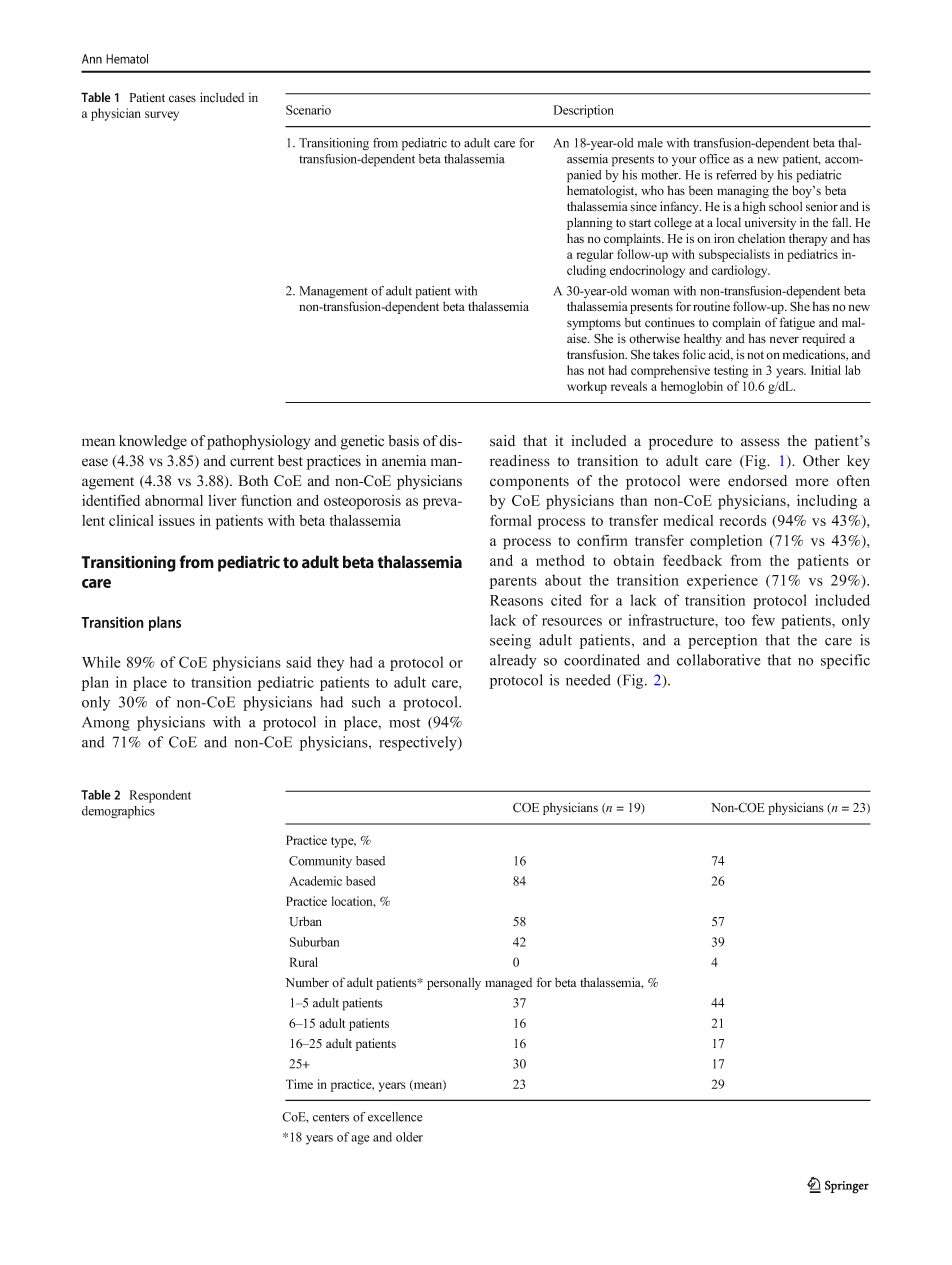 The height and width of the screenshot is (1265, 952). I want to click on Description, so click(584, 111).
